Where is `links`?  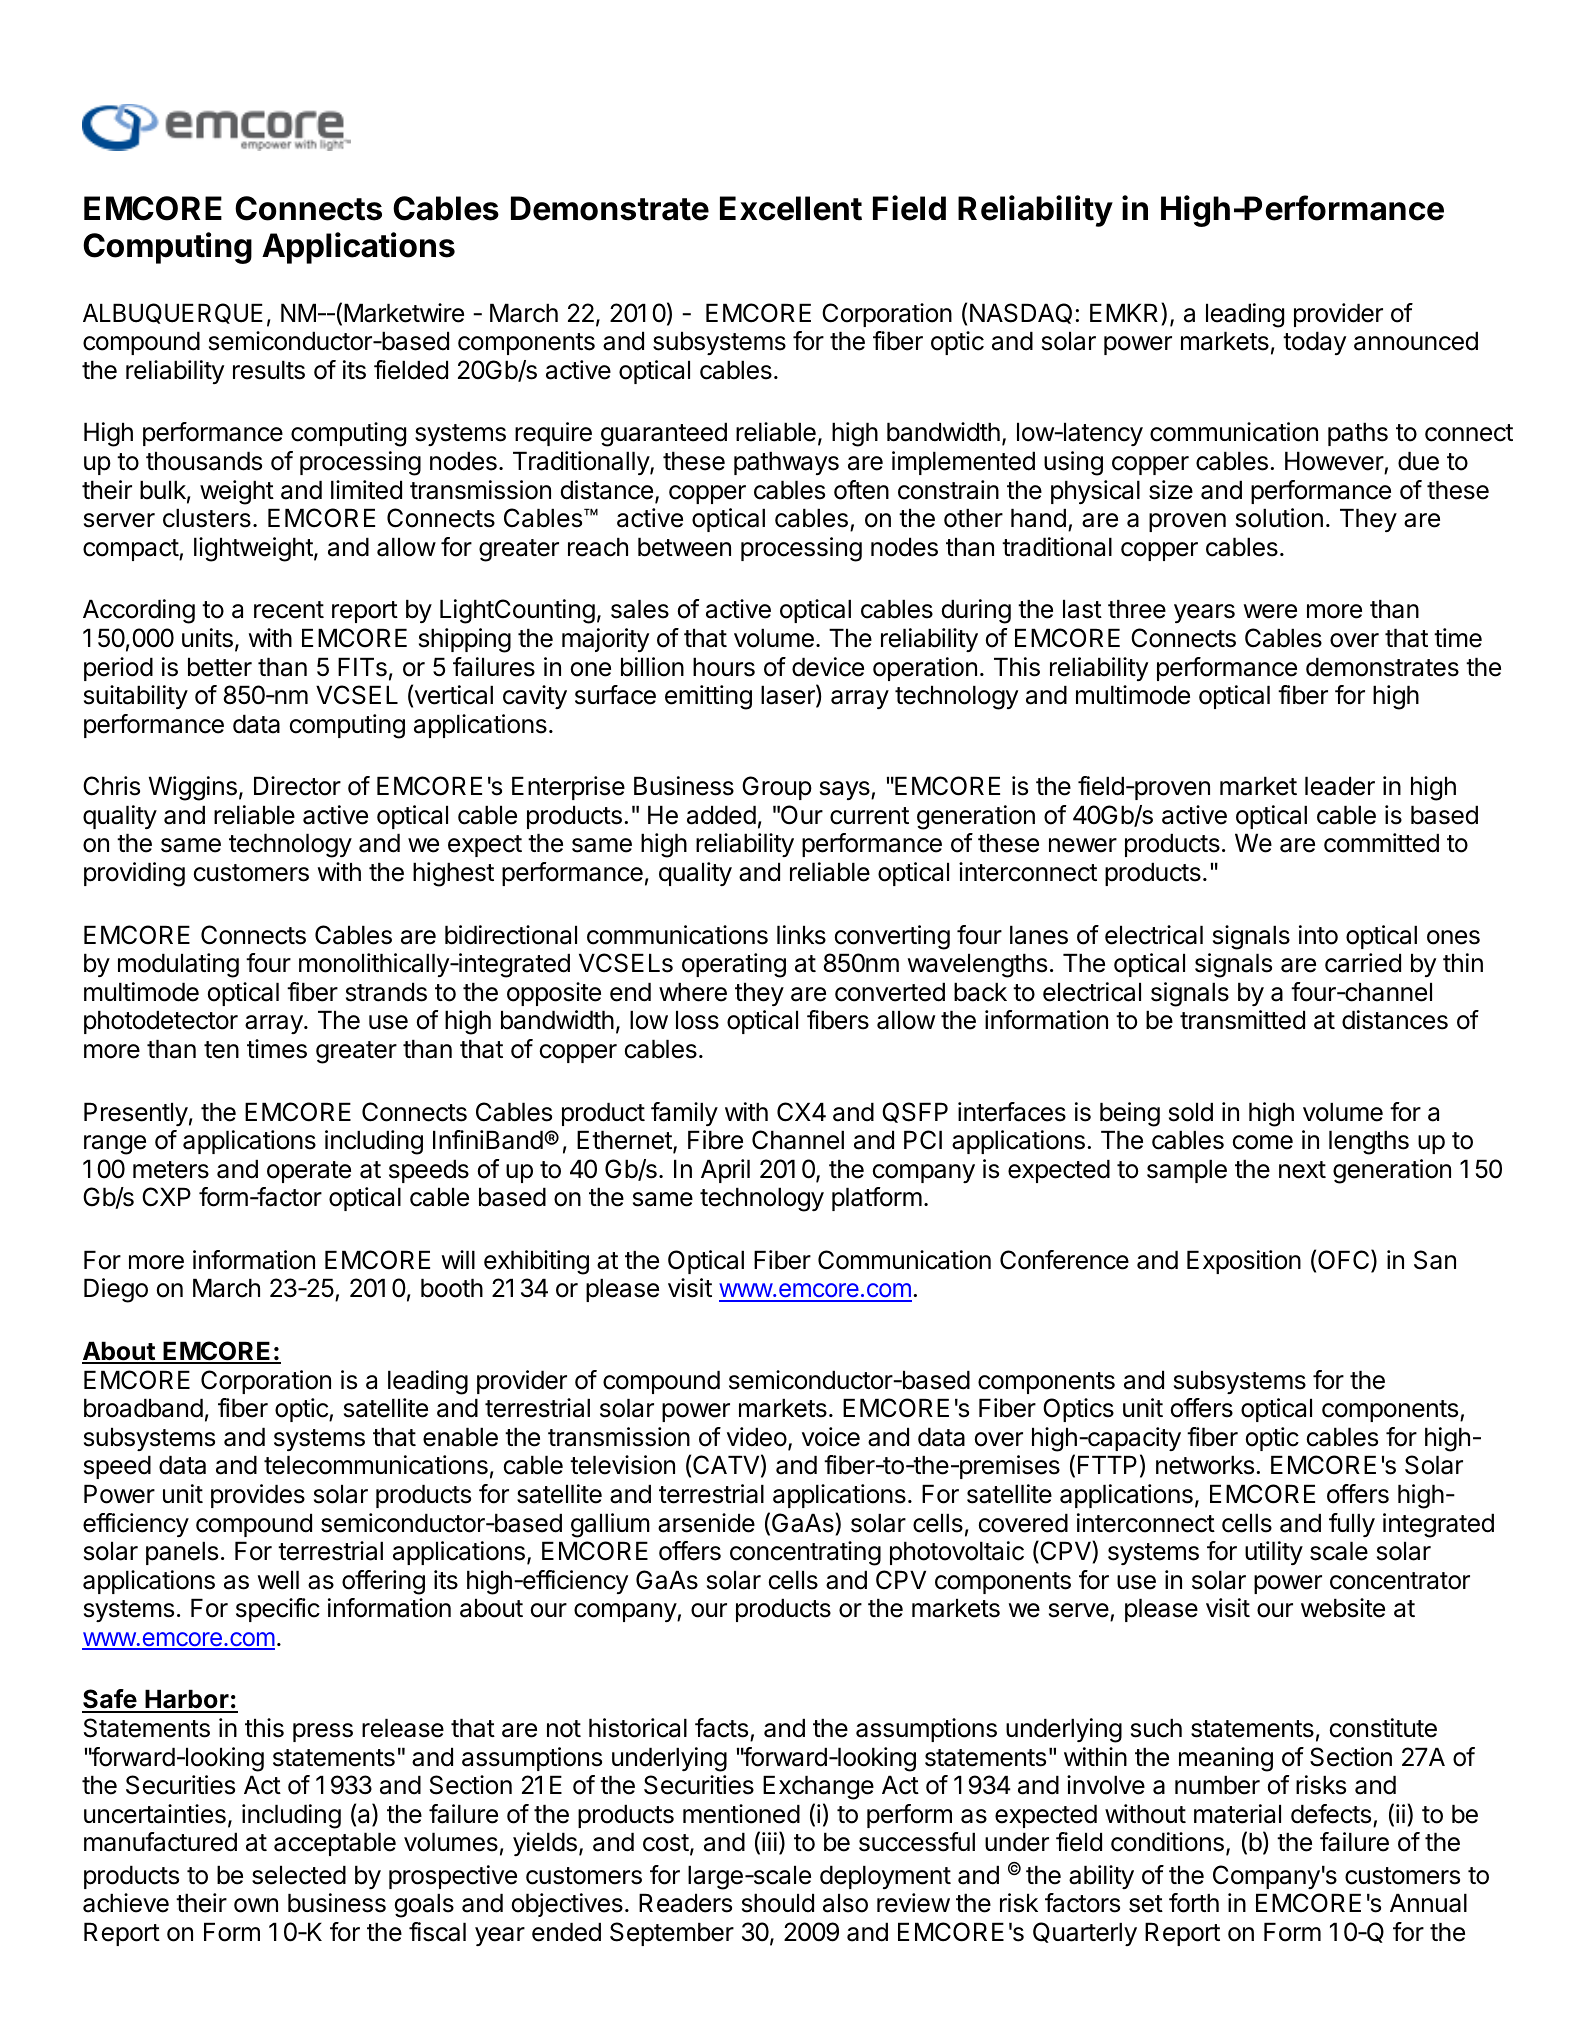
links is located at coordinates (801, 935).
